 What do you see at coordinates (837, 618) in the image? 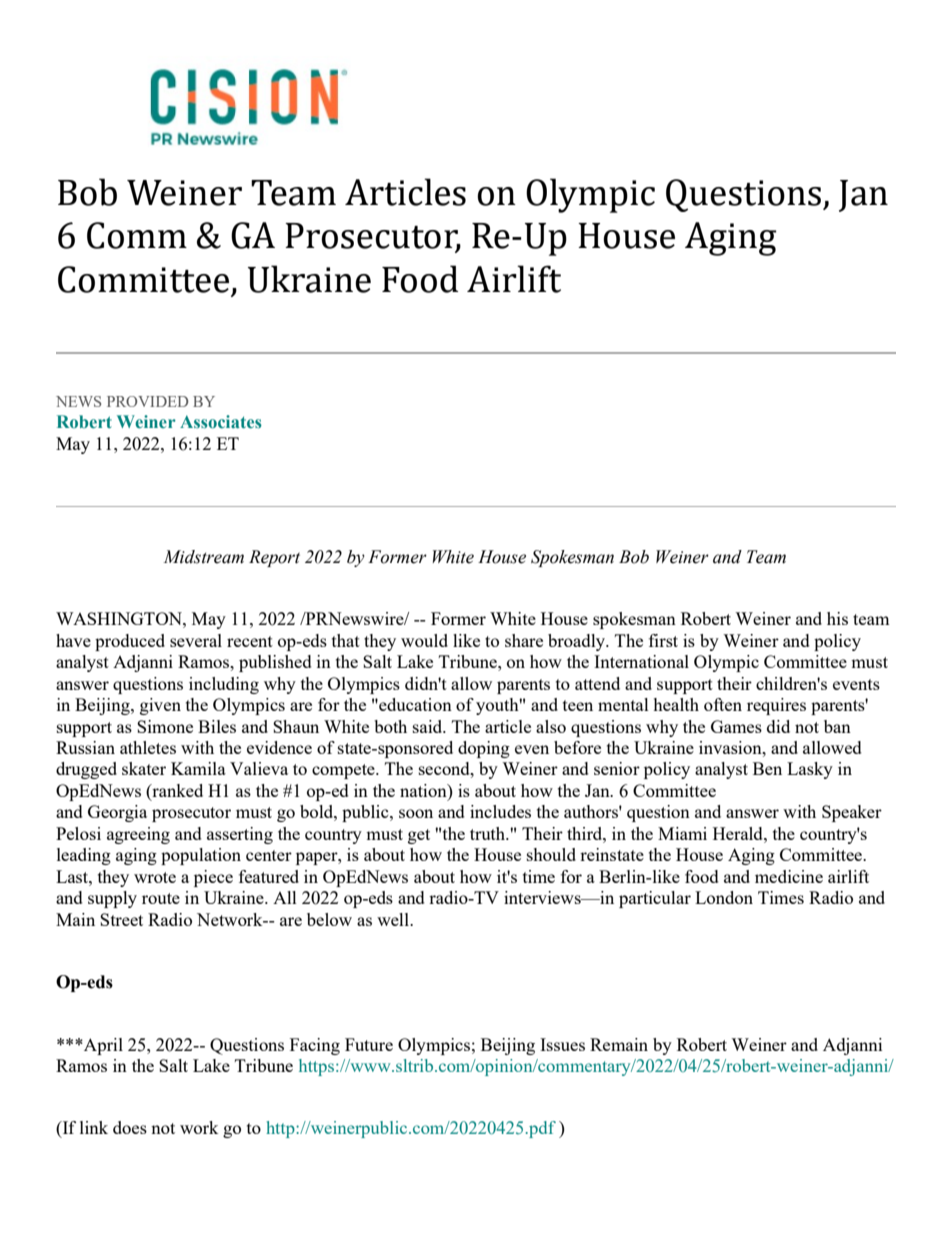
I see `his` at bounding box center [837, 618].
